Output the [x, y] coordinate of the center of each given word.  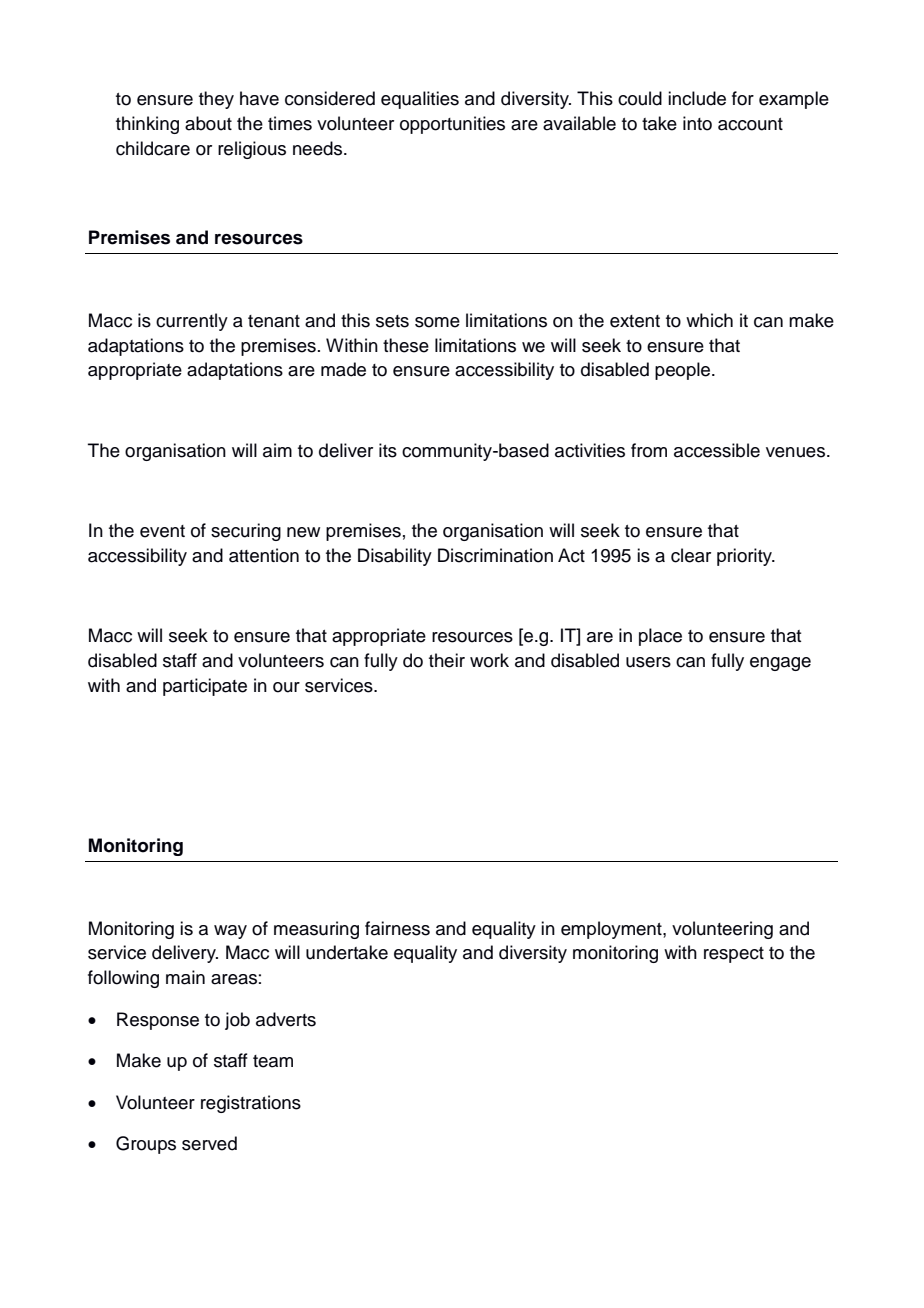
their [447, 660]
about [208, 123]
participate [205, 687]
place [660, 637]
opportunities [452, 125]
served [209, 1143]
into [697, 123]
